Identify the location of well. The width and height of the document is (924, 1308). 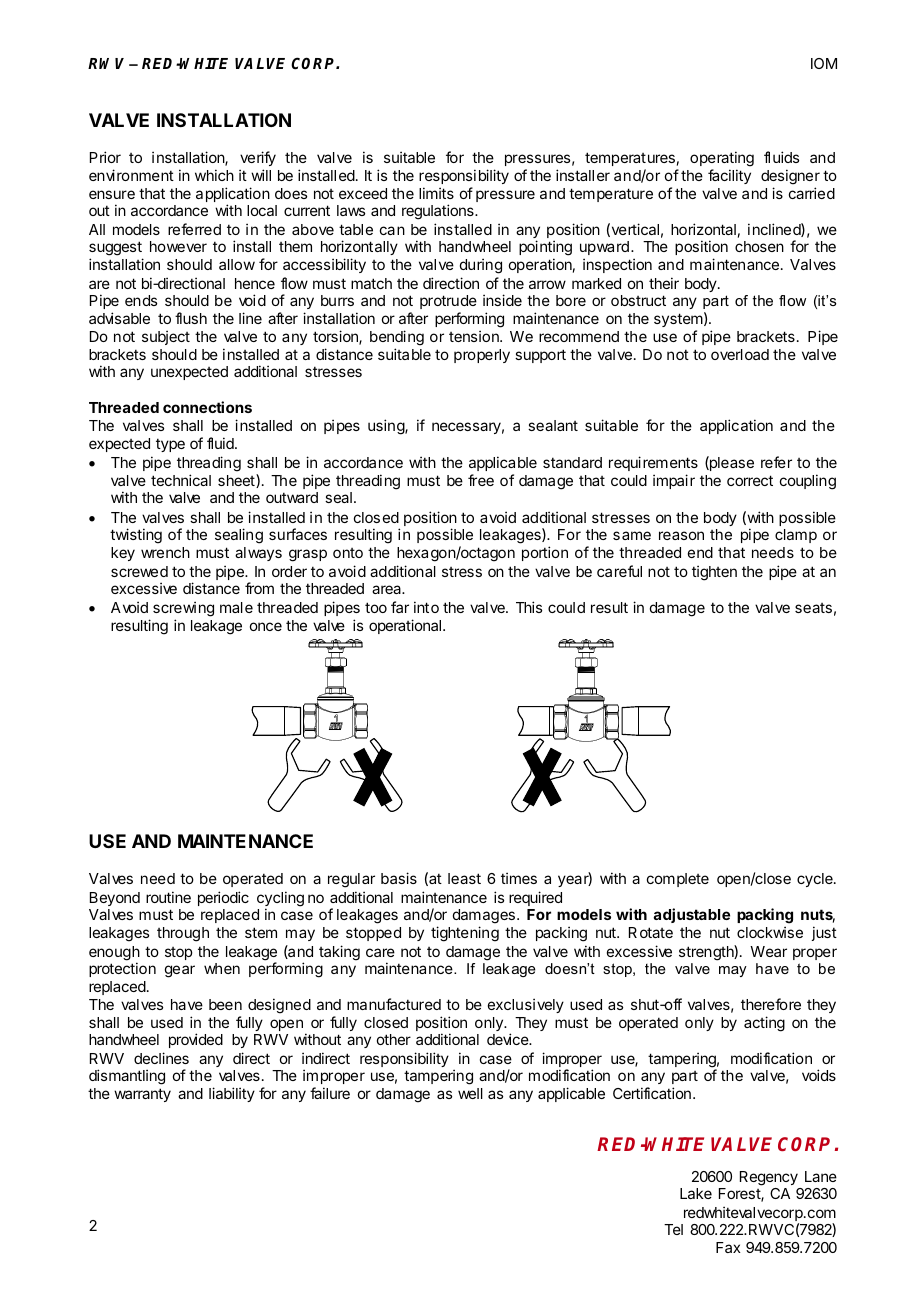
(470, 1093).
